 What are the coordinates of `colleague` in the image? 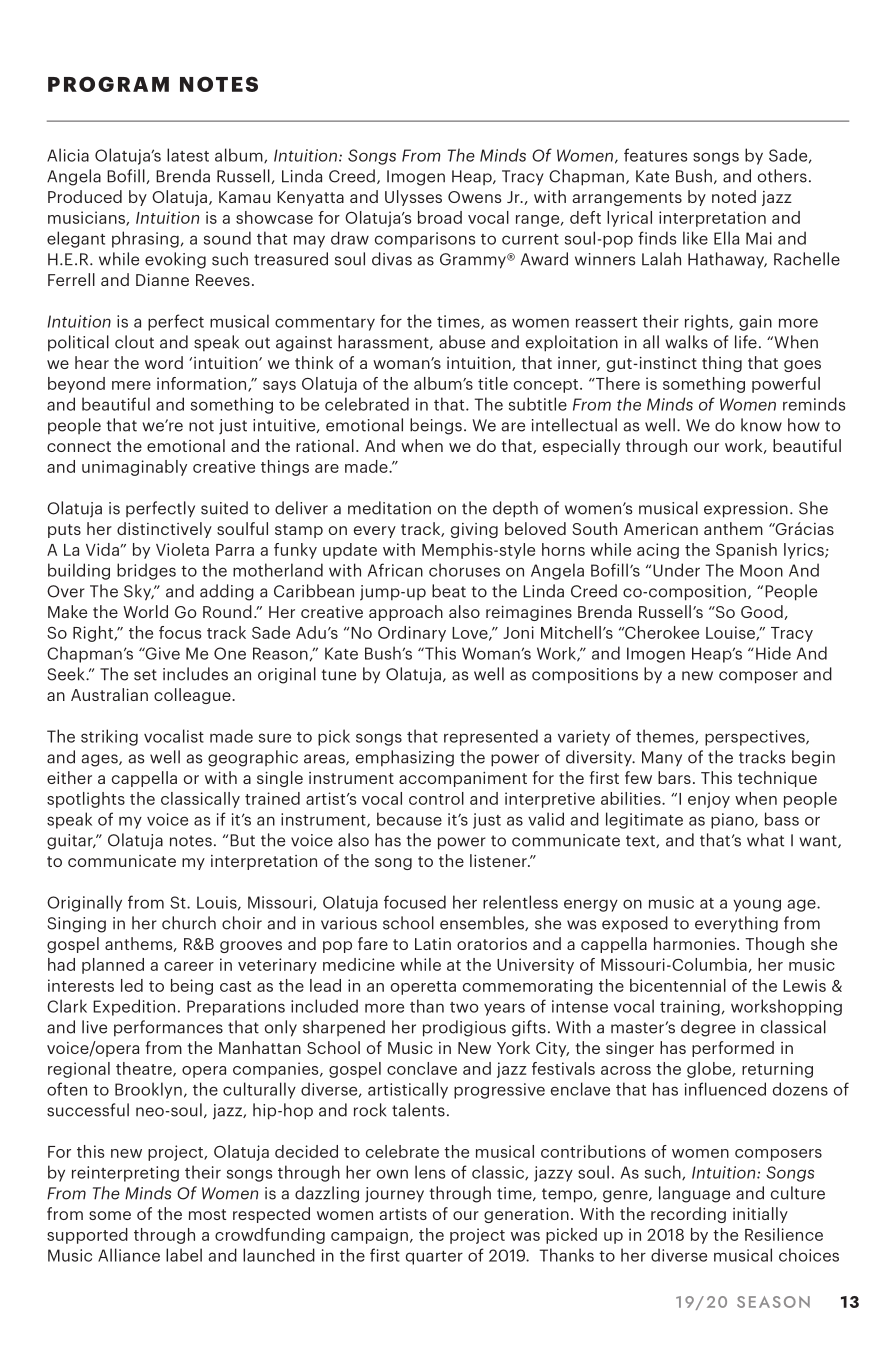 It's located at (193, 696).
